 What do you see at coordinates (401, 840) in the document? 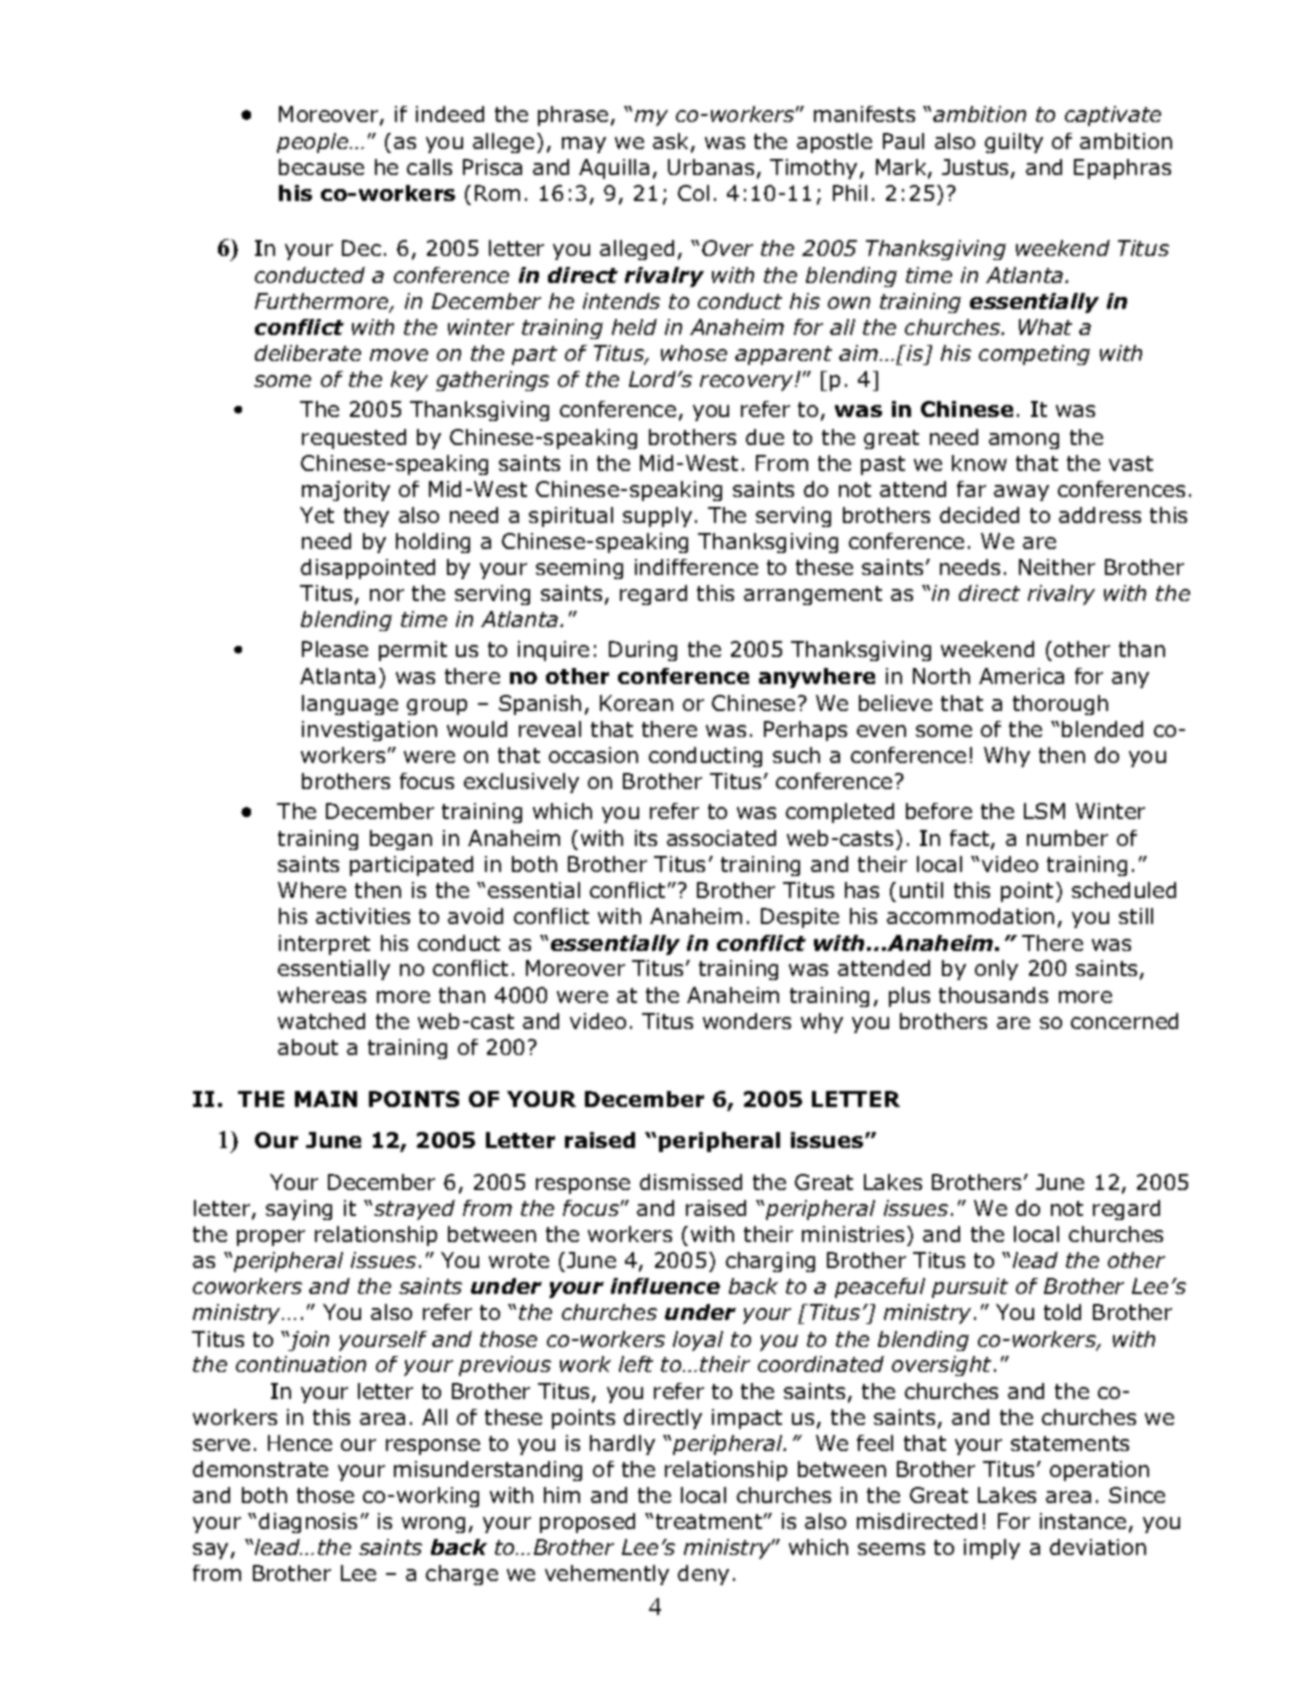
I see `began` at bounding box center [401, 840].
